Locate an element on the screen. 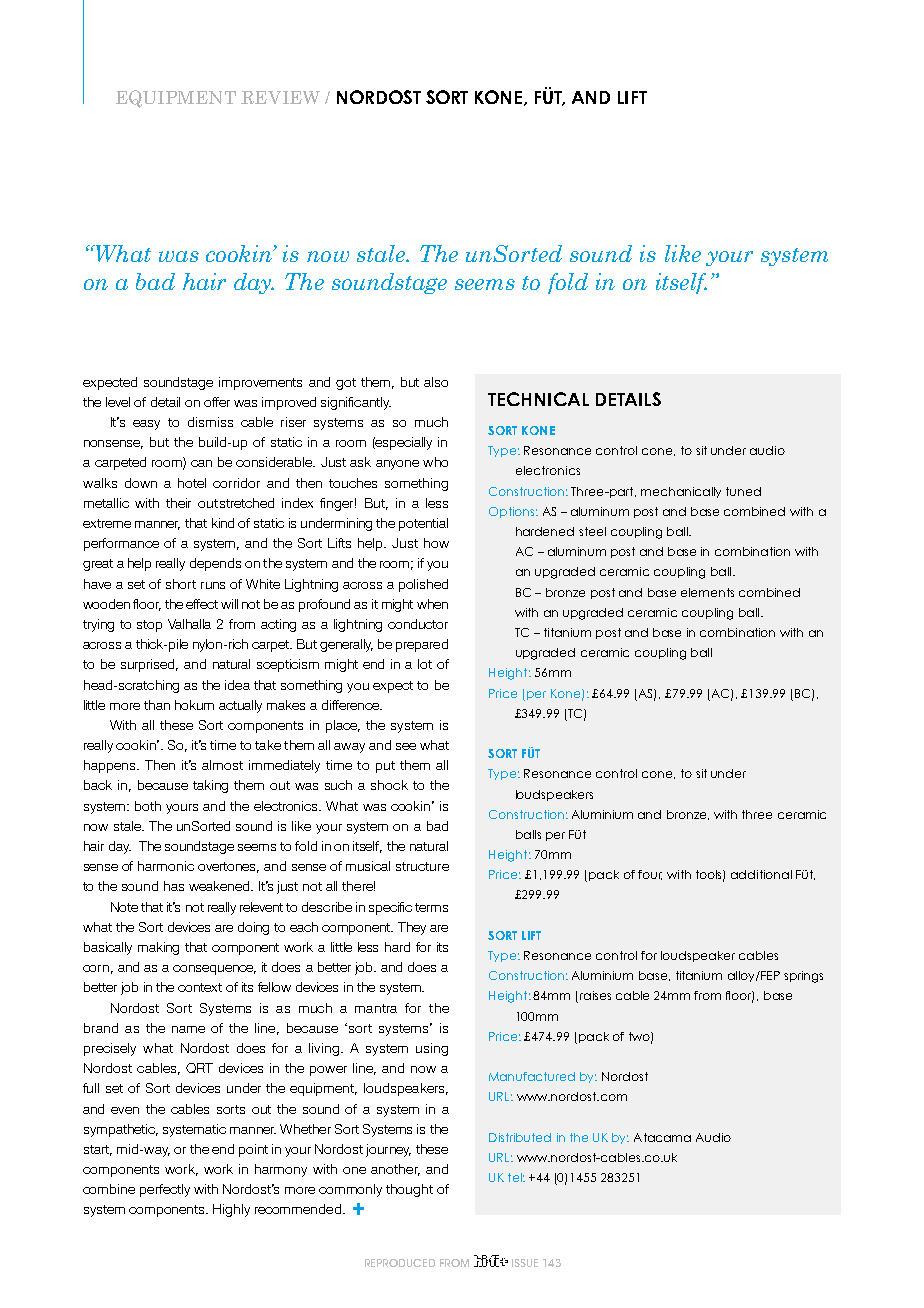  elements is located at coordinates (707, 592).
